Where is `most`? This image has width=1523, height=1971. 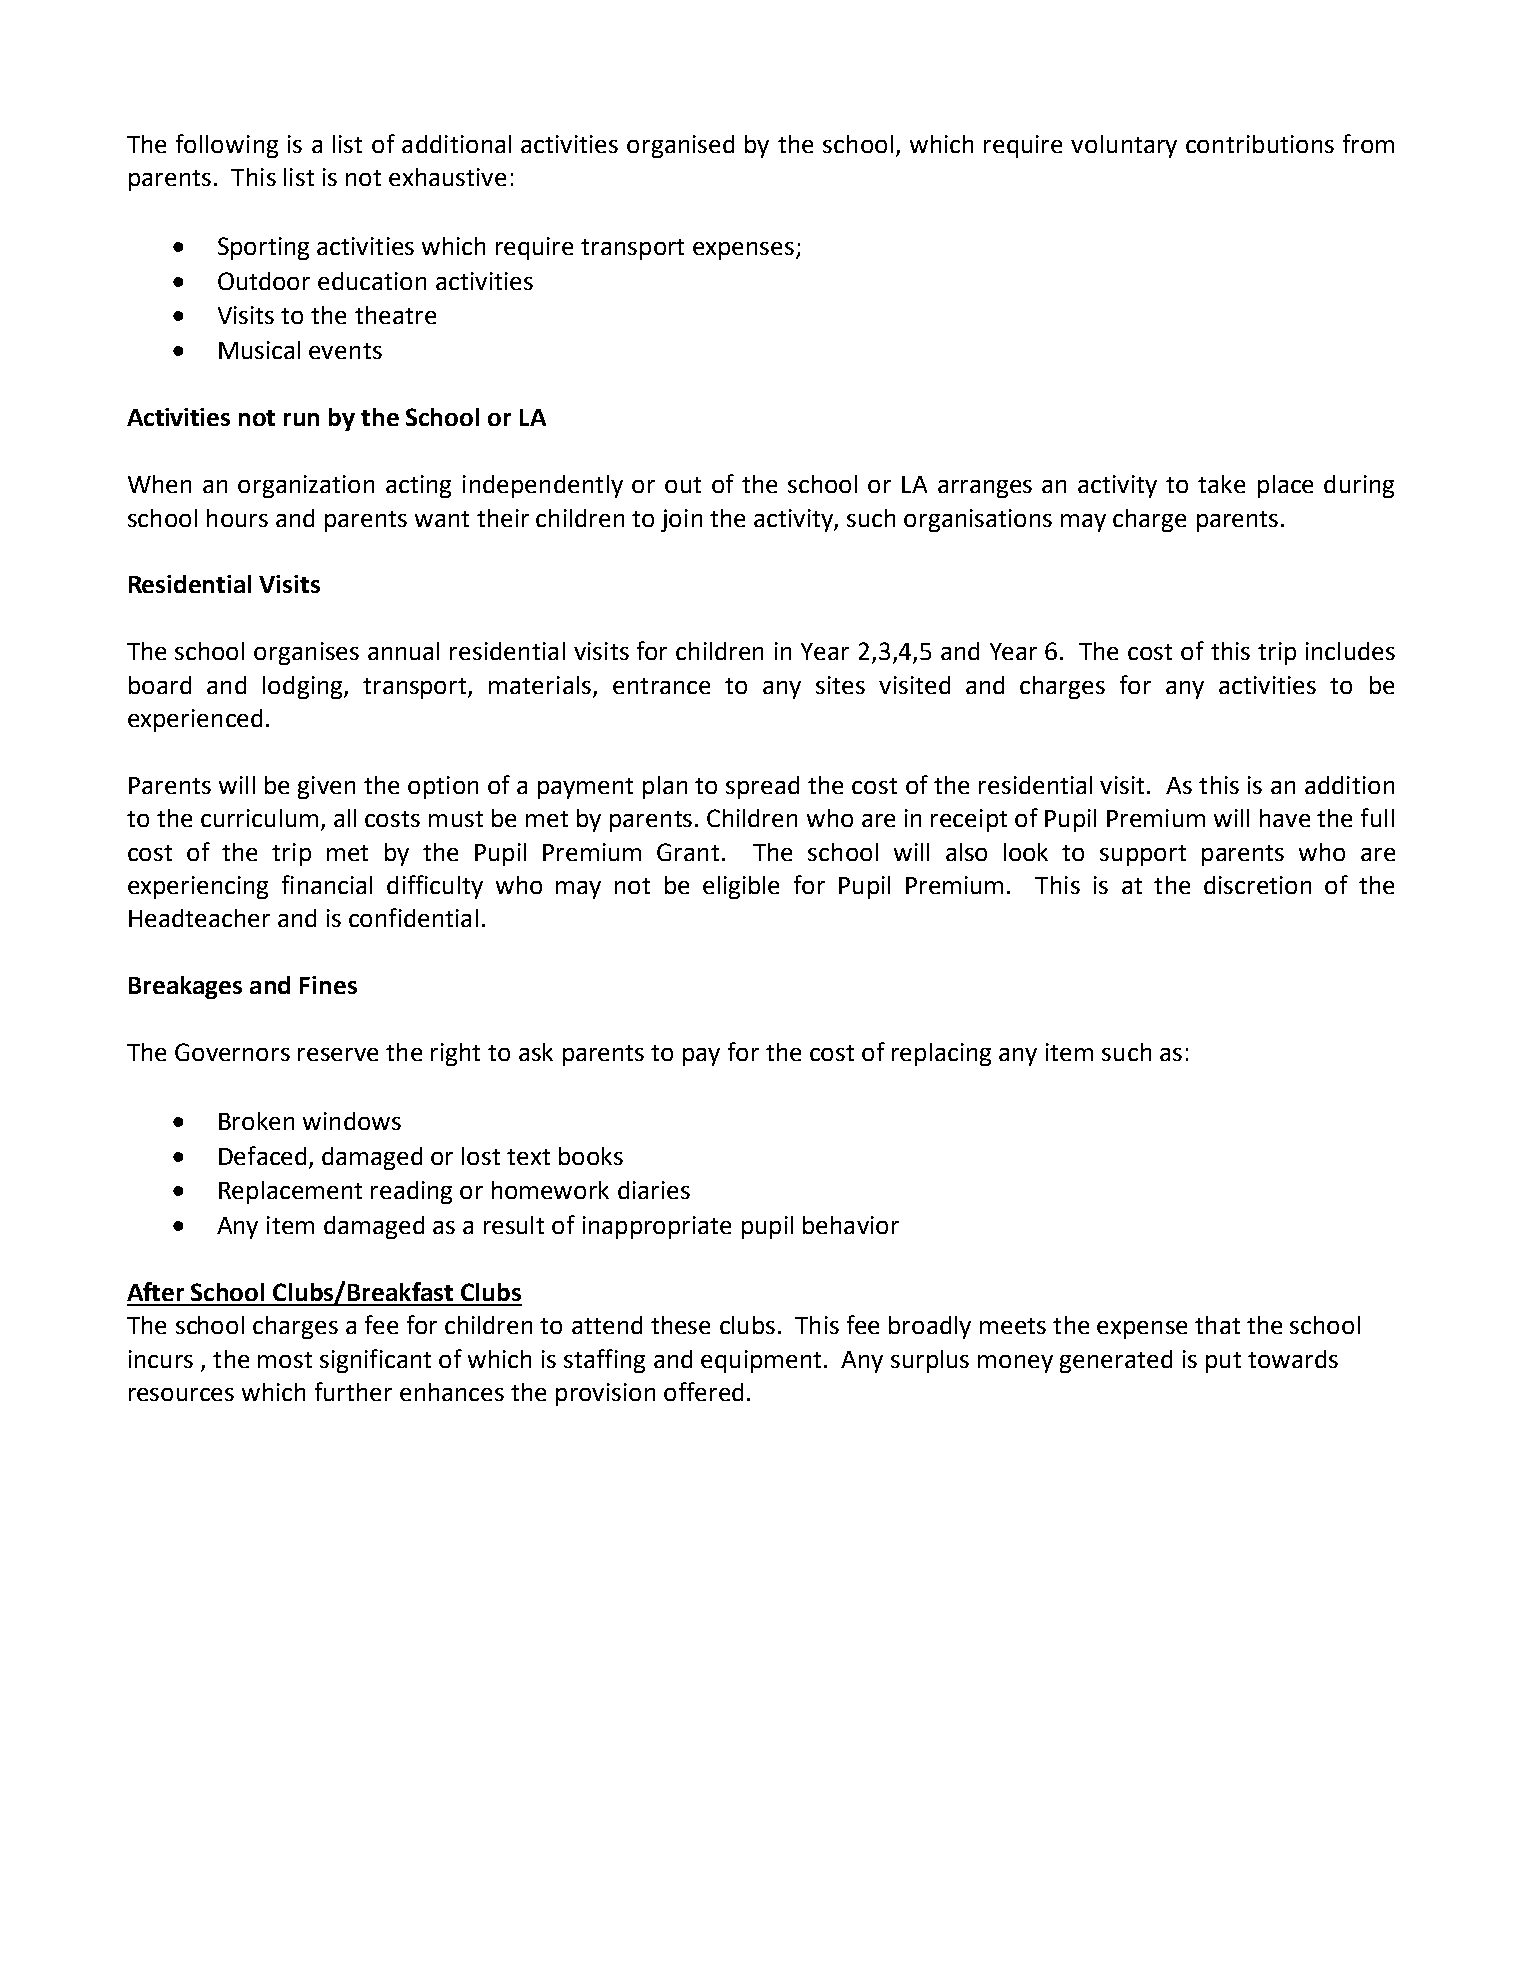
most is located at coordinates (285, 1360).
